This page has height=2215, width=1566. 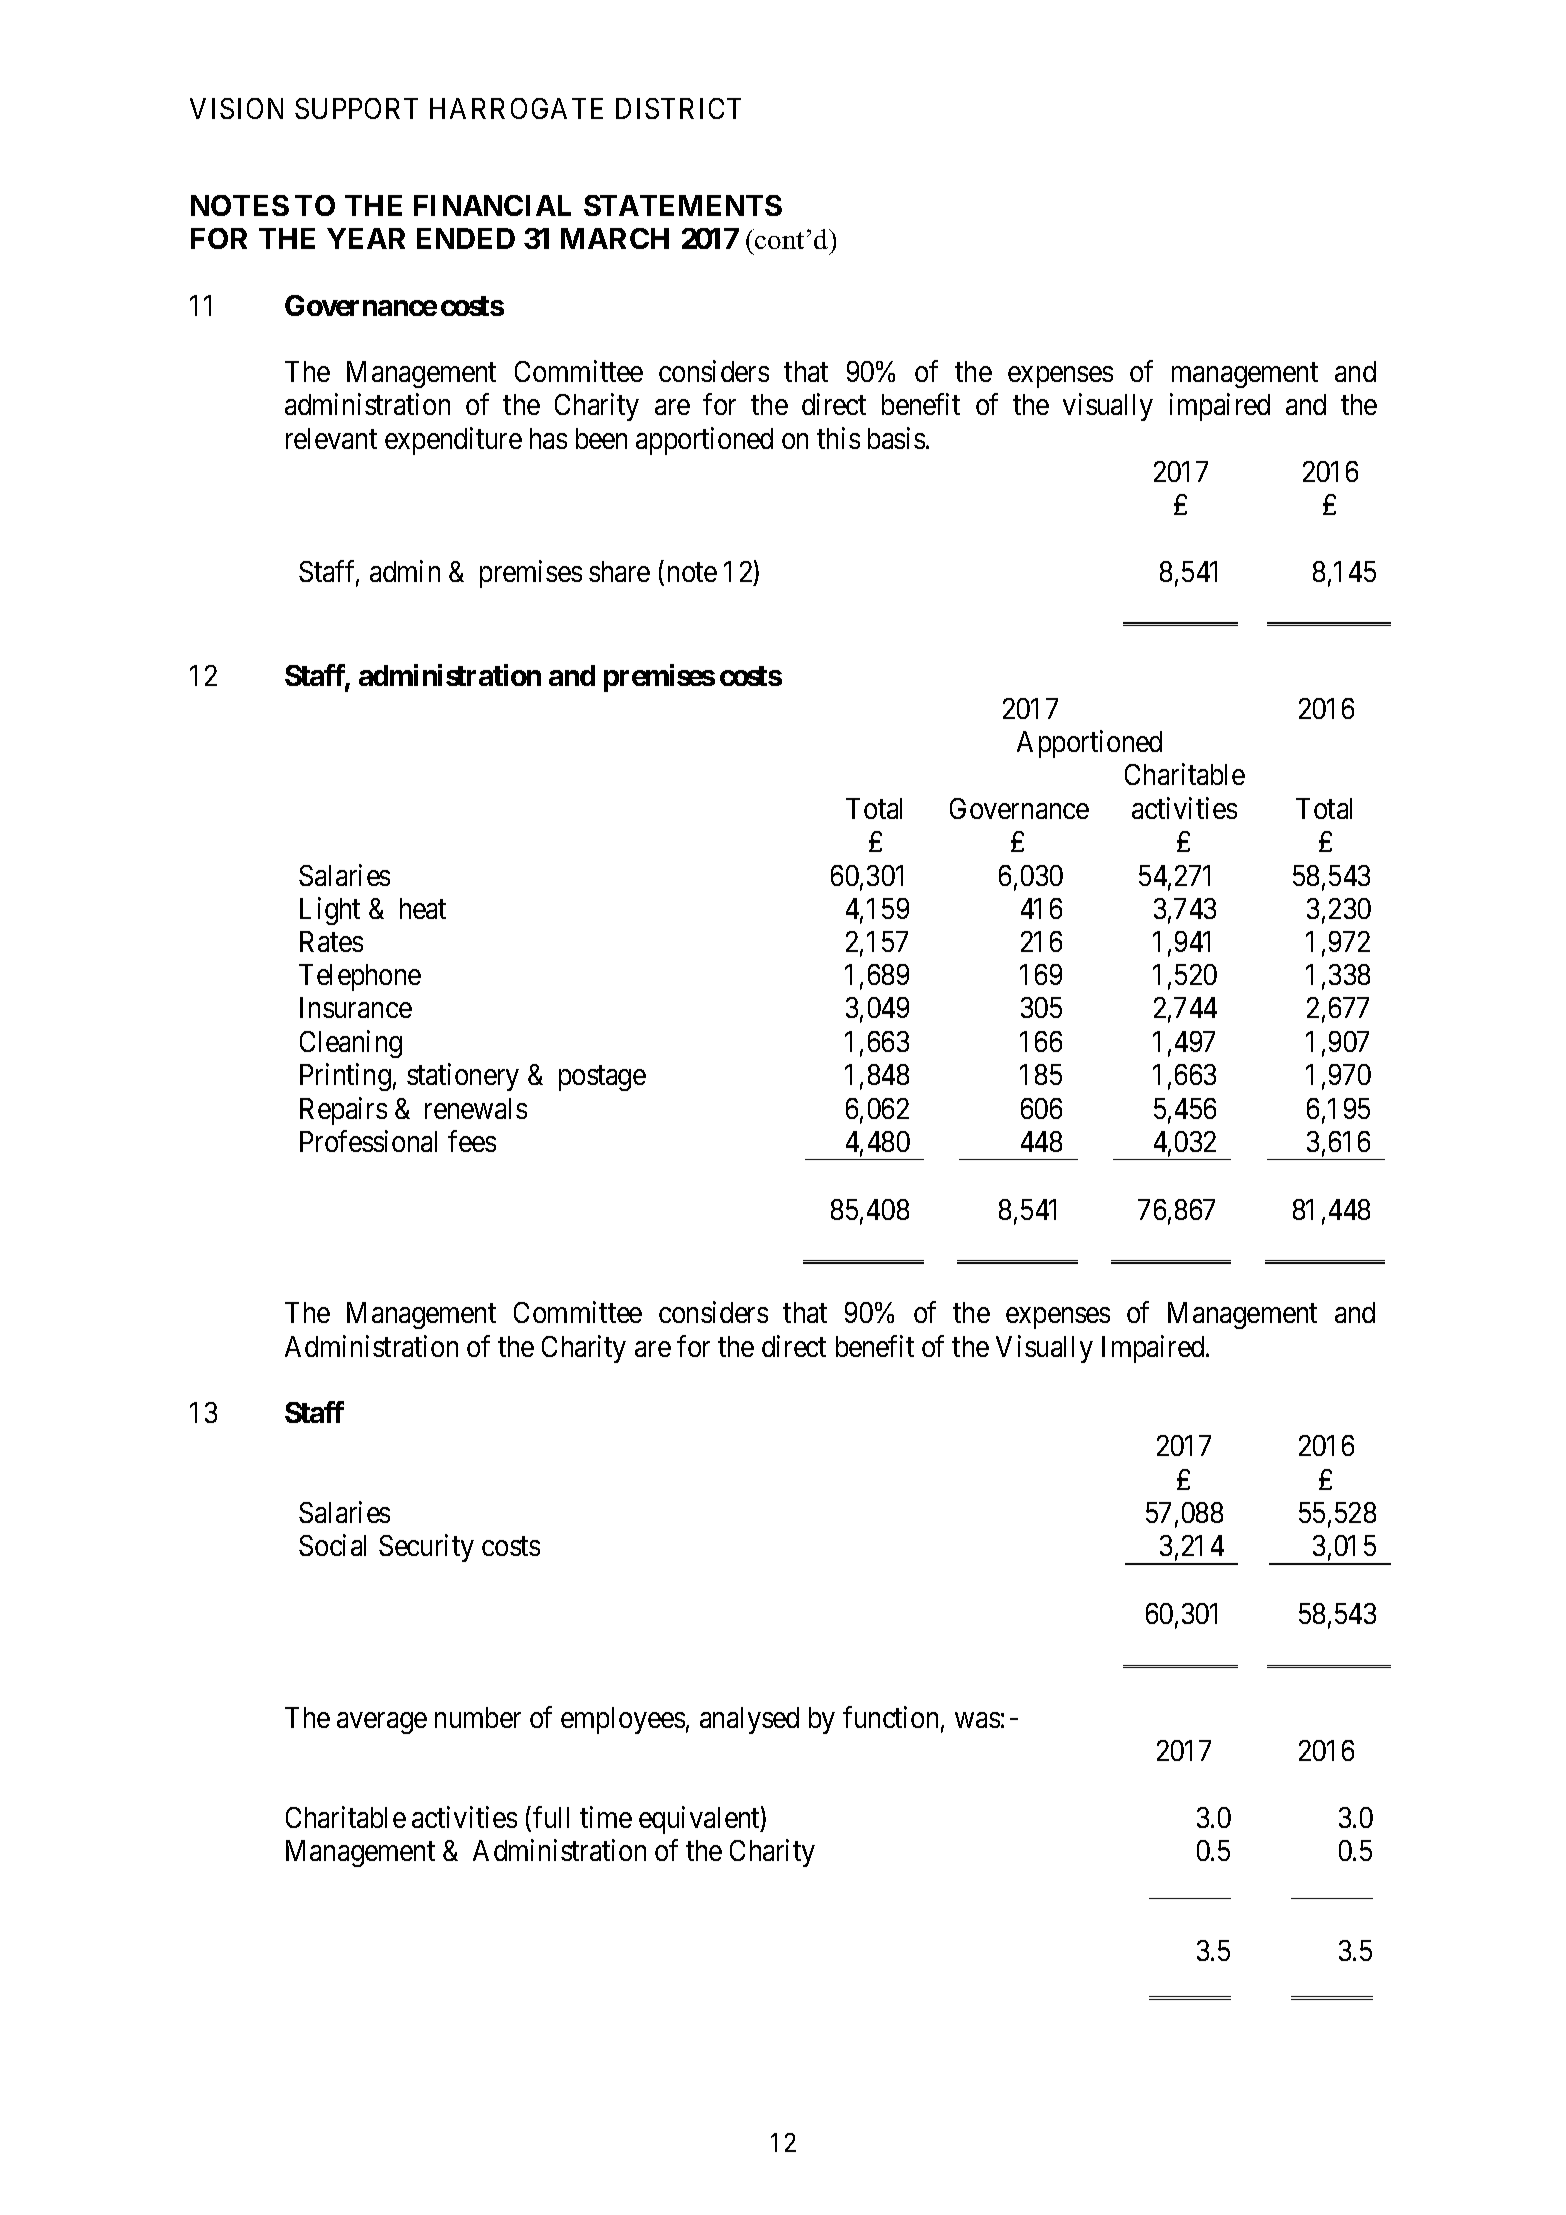 I want to click on renewals, so click(x=476, y=1108).
